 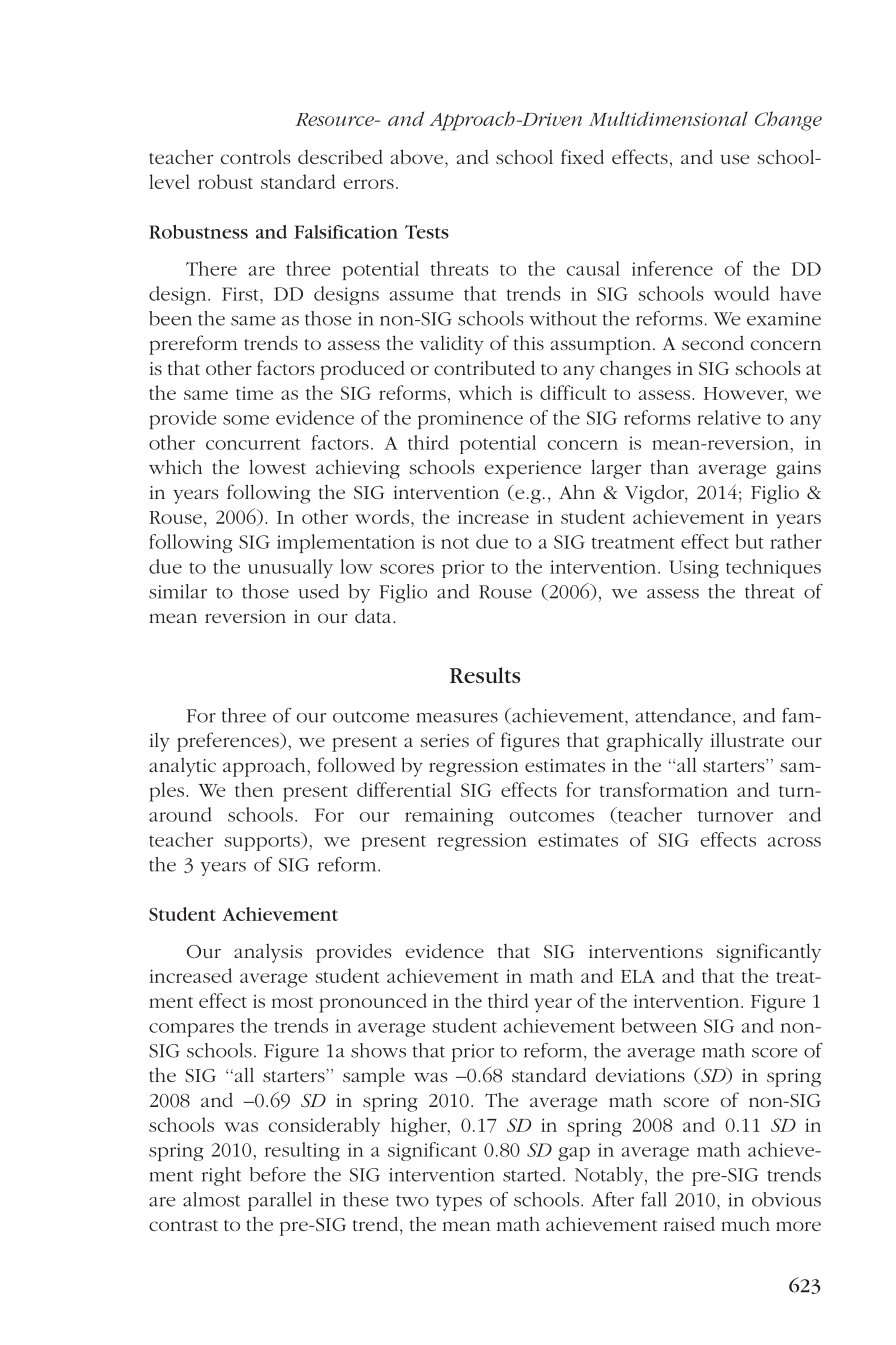 I want to click on parallel, so click(x=280, y=1201).
